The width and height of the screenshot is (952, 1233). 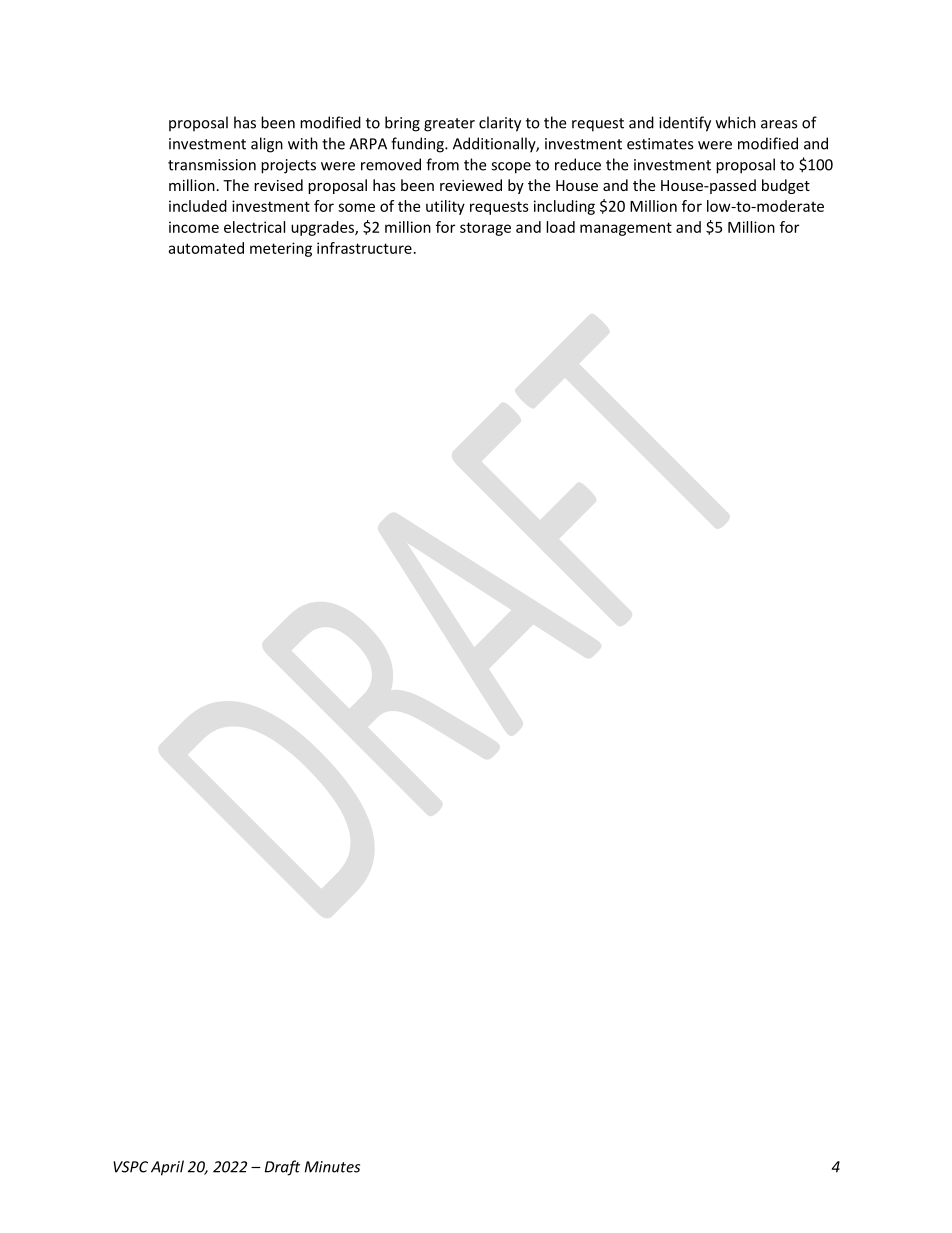 I want to click on electrical, so click(x=254, y=227).
